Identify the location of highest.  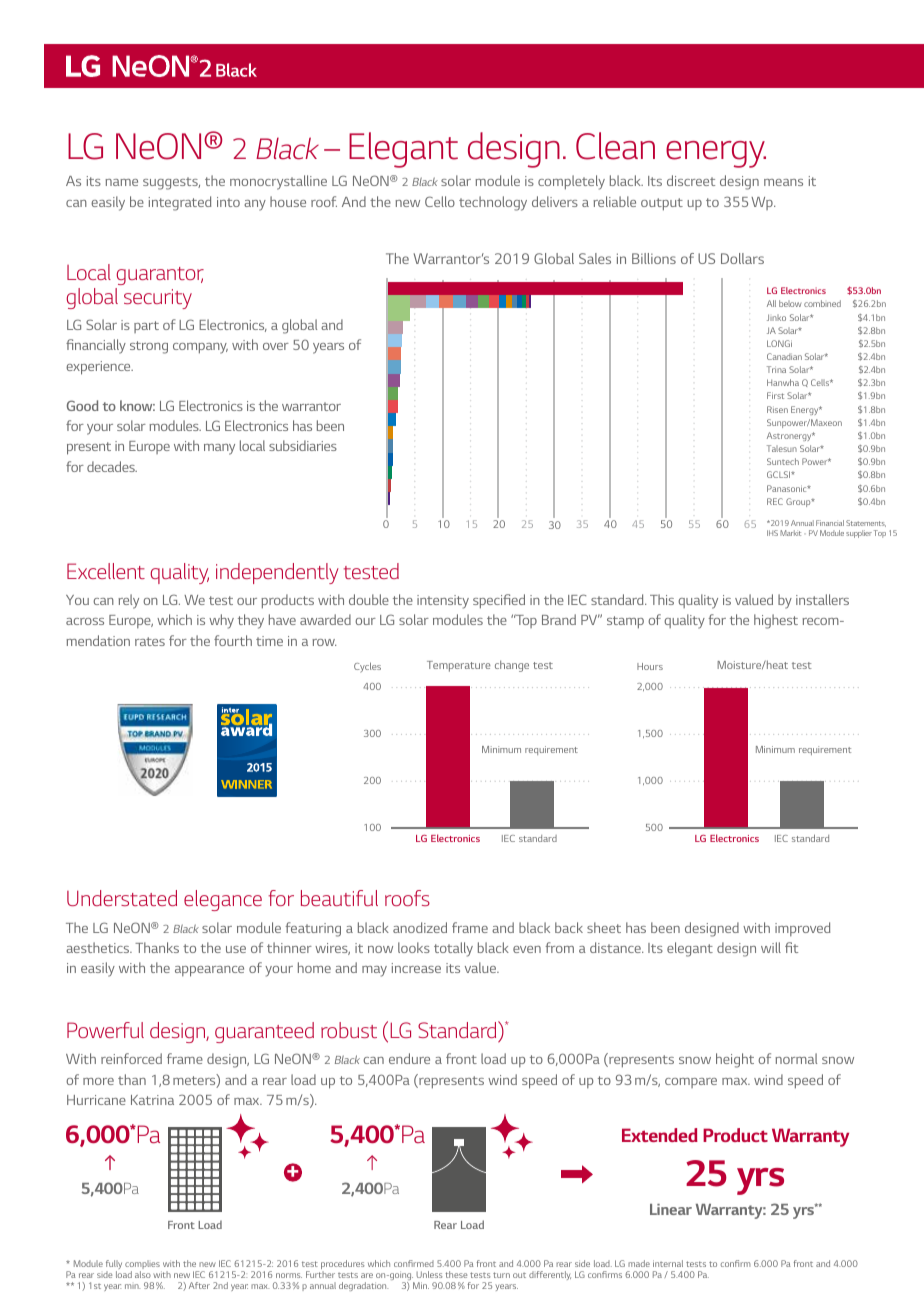
(776, 621).
